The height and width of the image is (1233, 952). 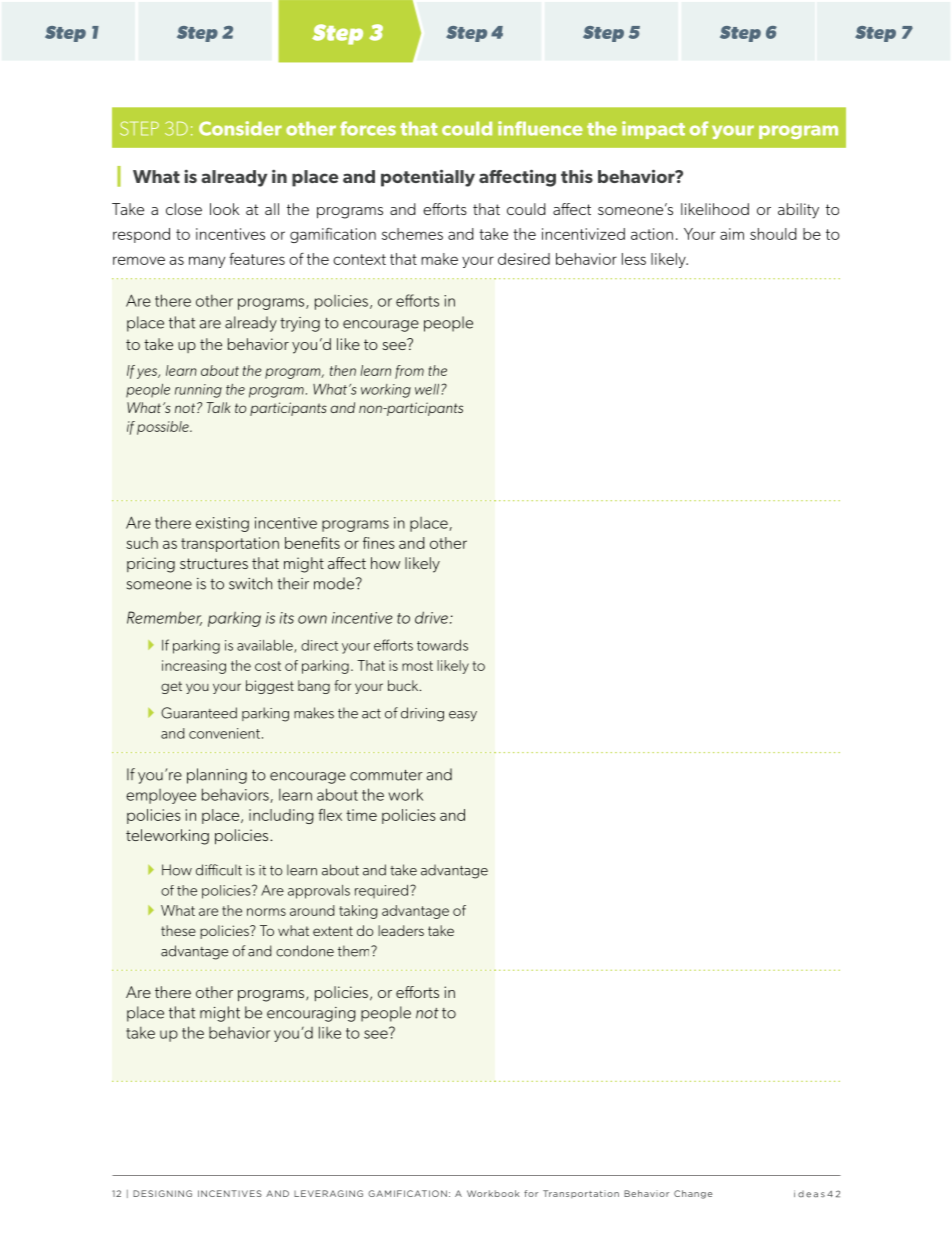 I want to click on existing, so click(x=222, y=524).
